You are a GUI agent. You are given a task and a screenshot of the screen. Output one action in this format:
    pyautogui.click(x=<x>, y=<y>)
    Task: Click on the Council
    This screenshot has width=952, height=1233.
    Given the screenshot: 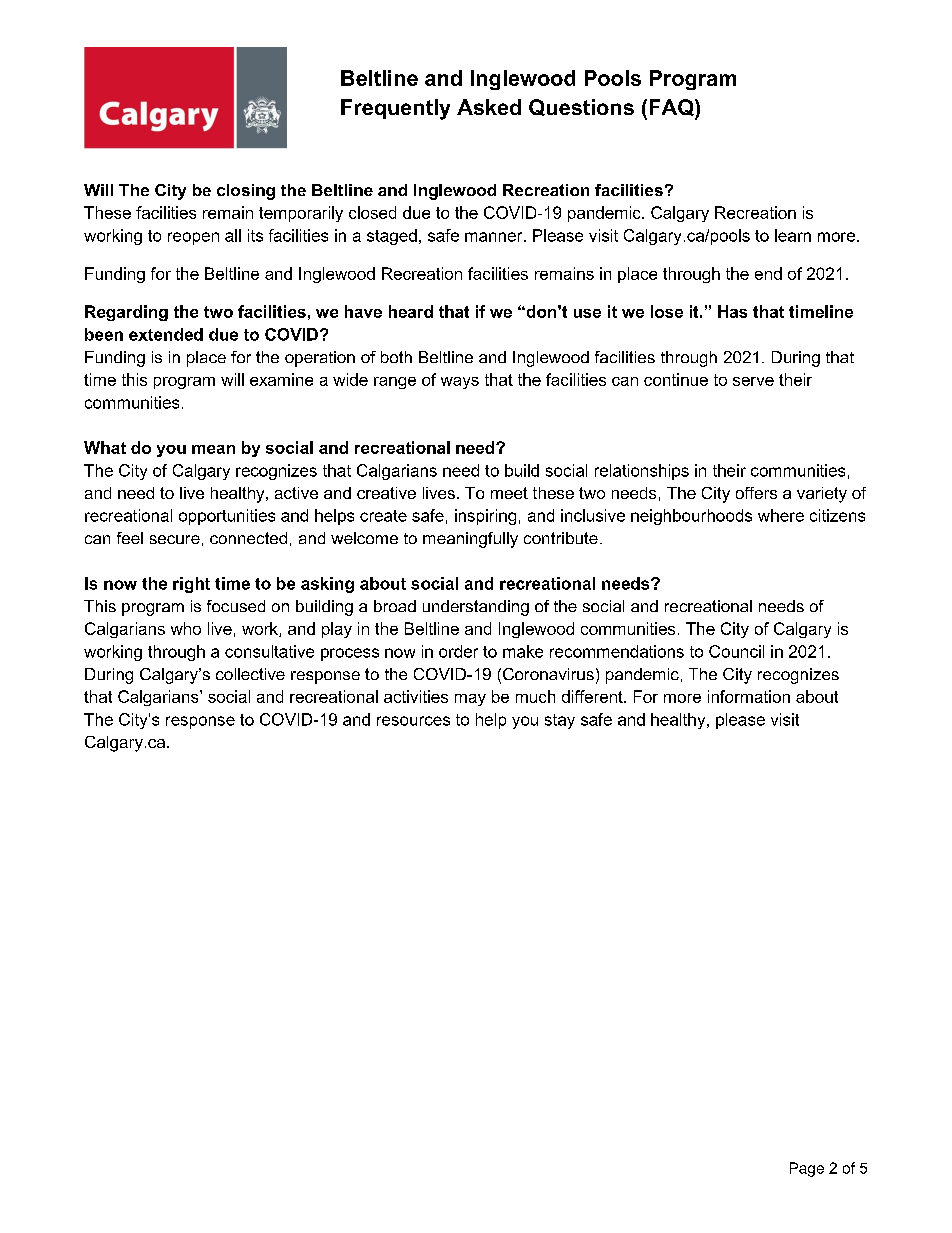 What is the action you would take?
    pyautogui.click(x=736, y=651)
